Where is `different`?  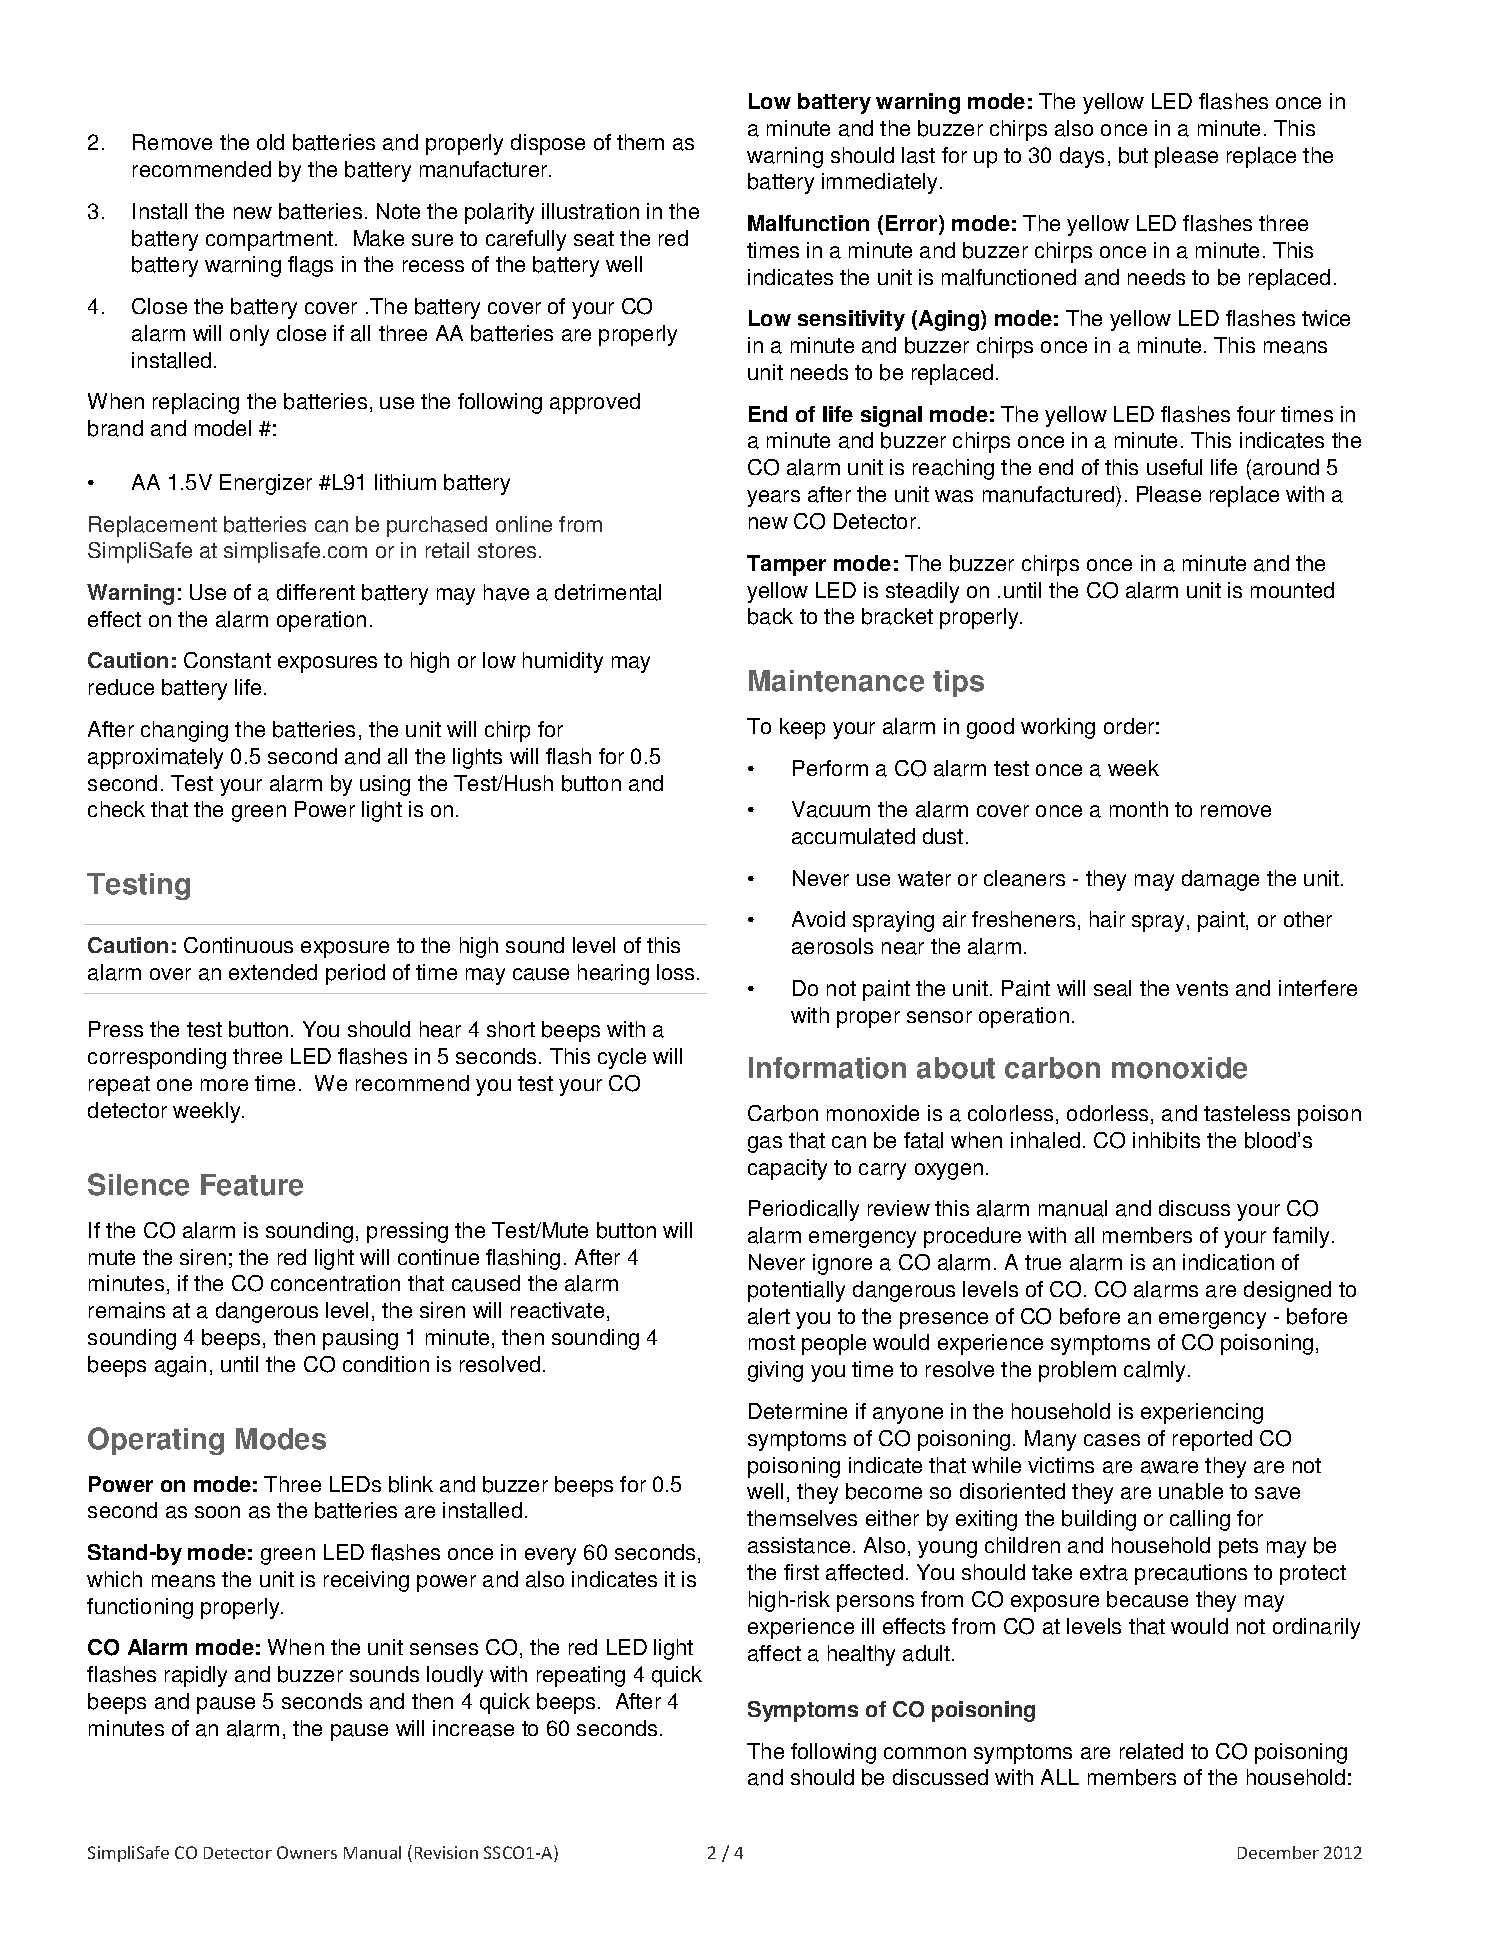
different is located at coordinates (316, 592).
